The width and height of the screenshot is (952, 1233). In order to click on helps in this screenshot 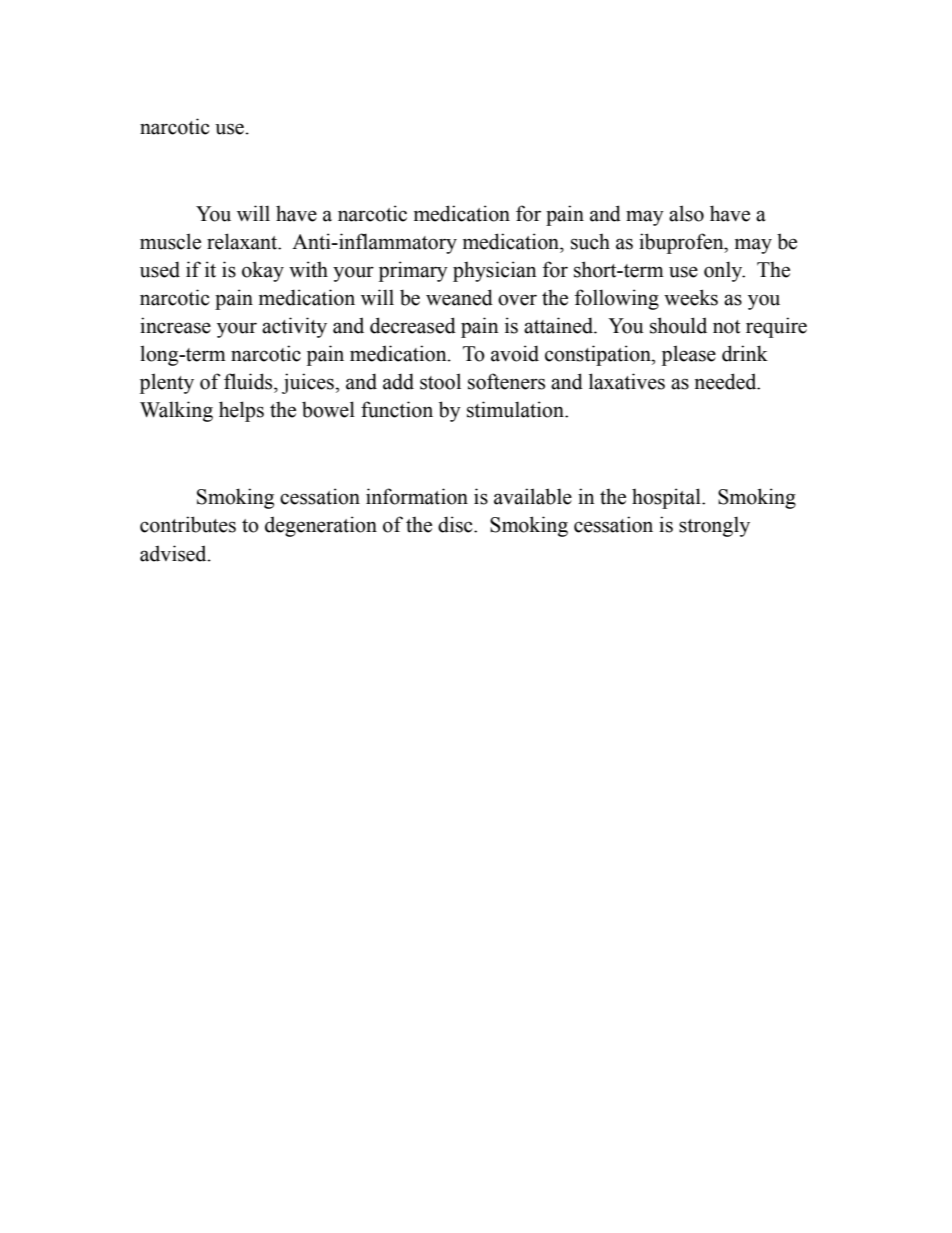, I will do `click(241, 411)`.
